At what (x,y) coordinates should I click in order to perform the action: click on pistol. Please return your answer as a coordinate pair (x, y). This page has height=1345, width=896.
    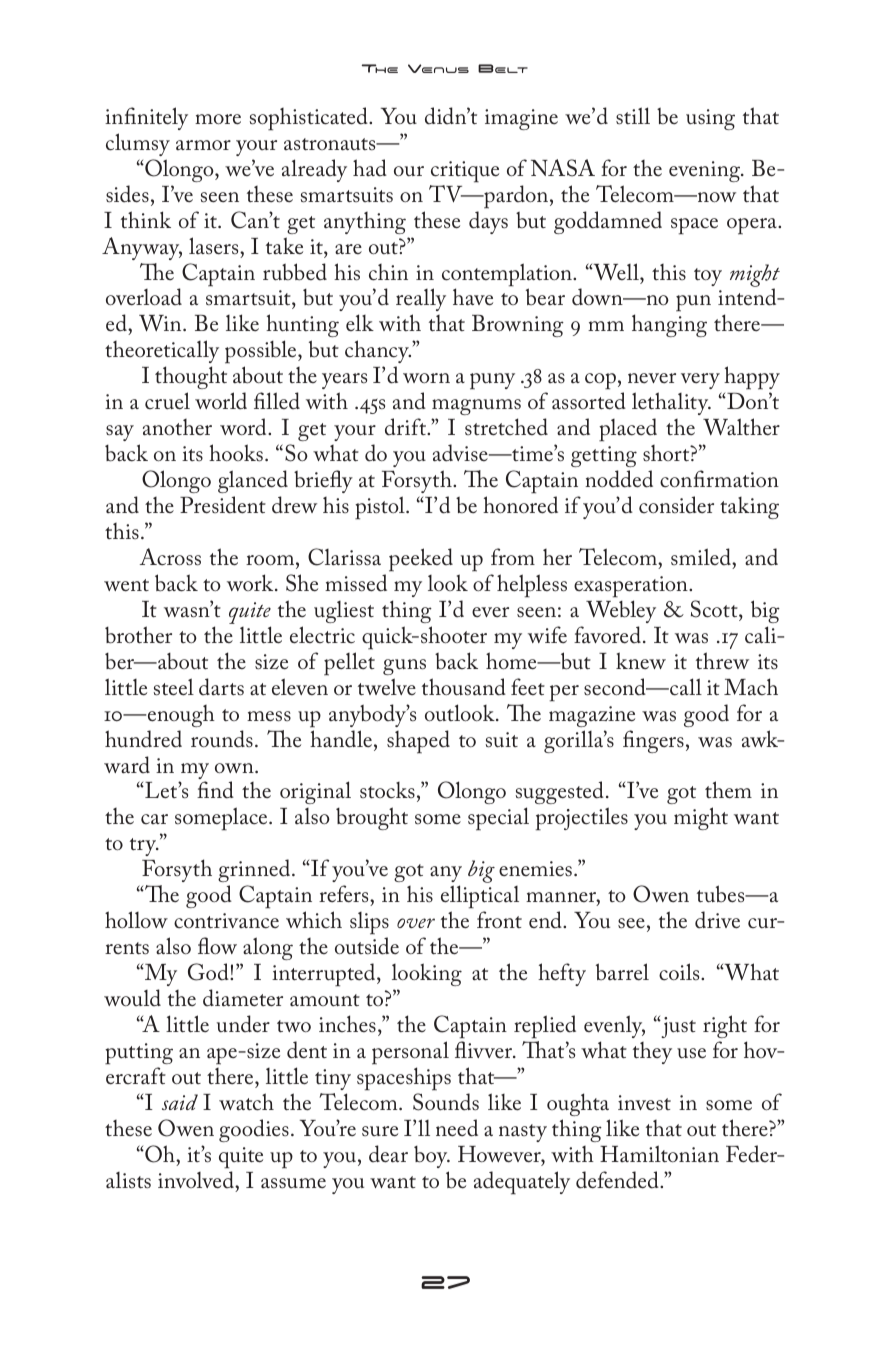
    Looking at the image, I should click on (381, 508).
